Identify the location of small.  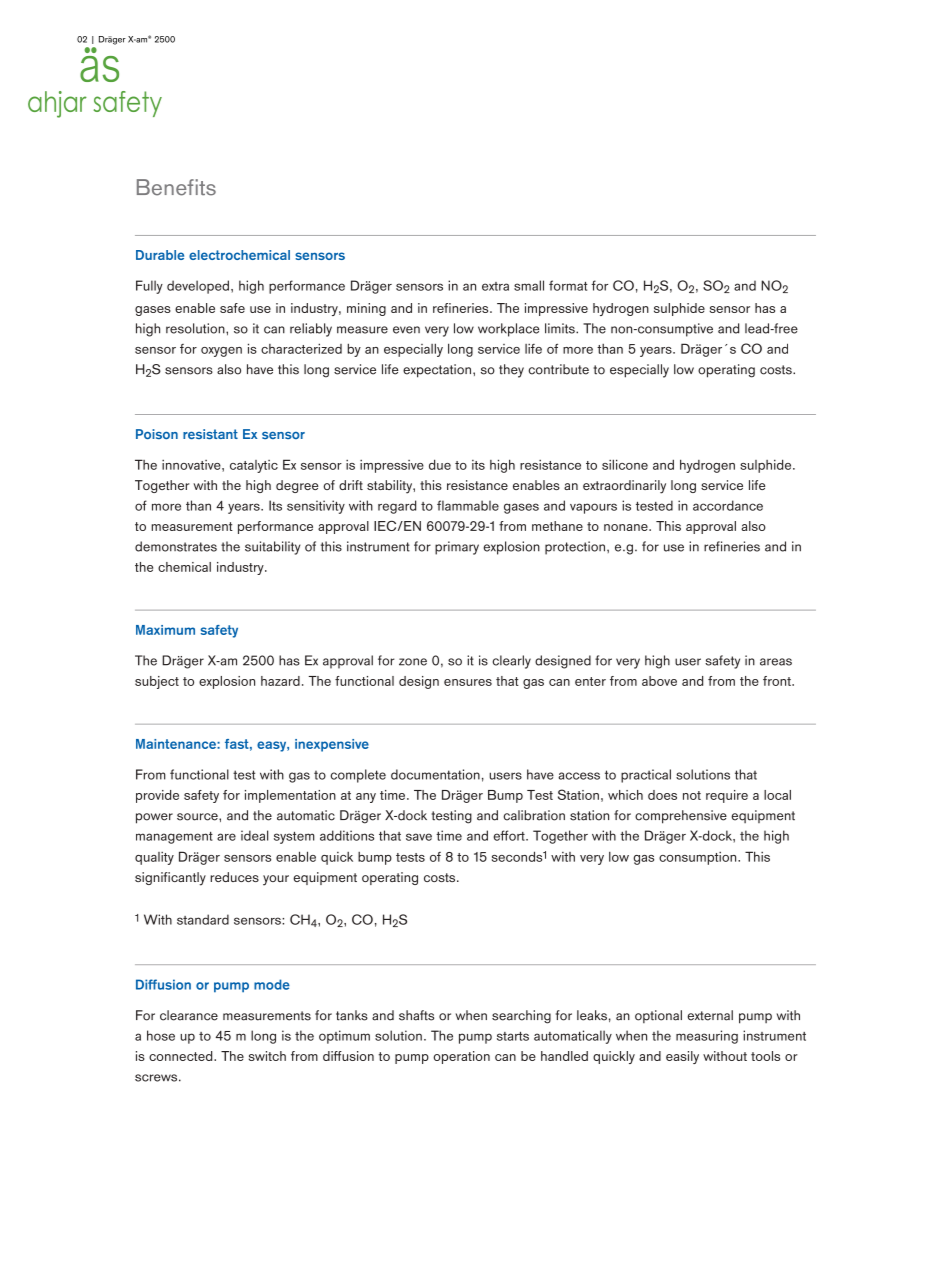
(529, 285).
